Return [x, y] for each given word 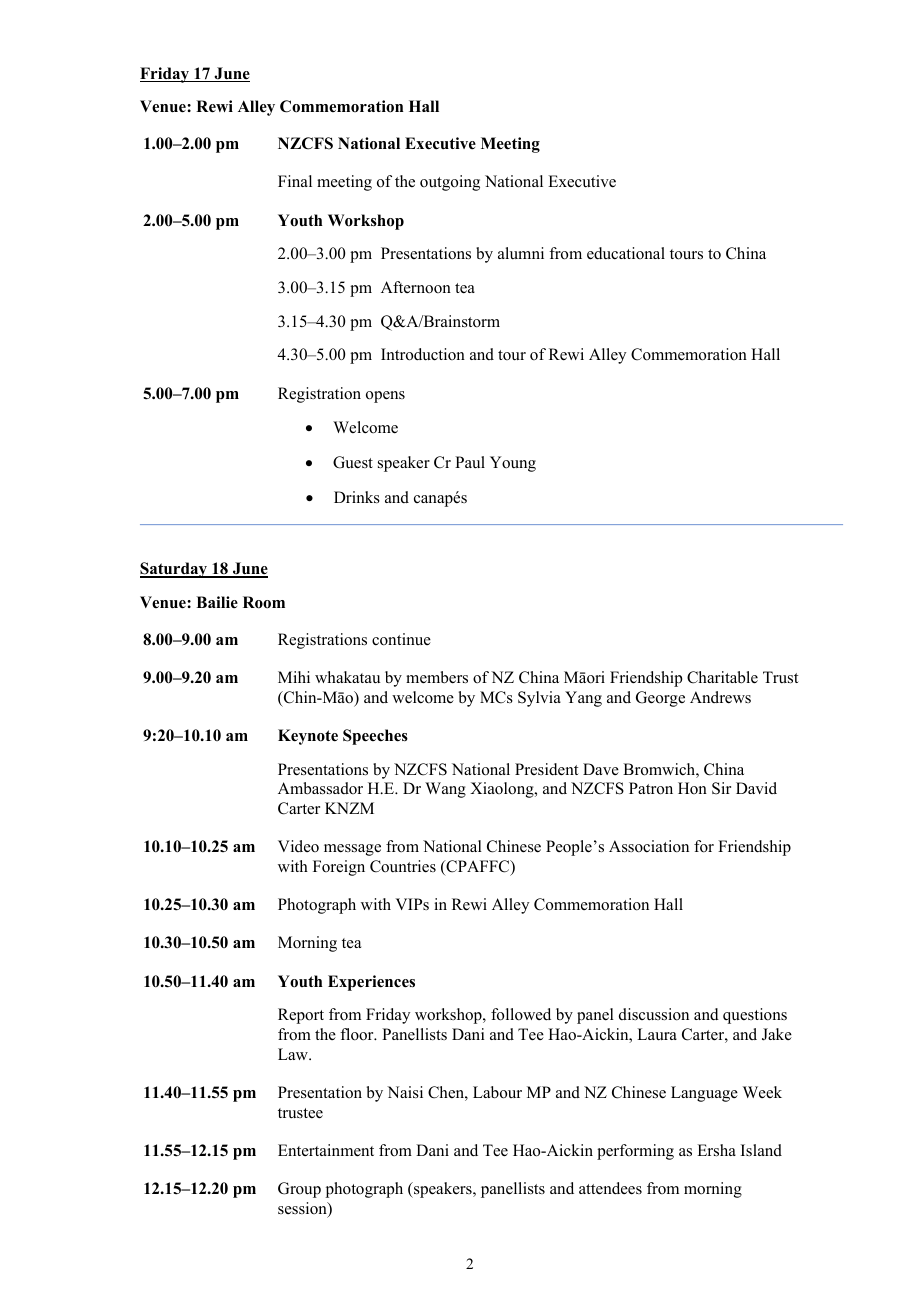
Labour [497, 1092]
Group [299, 1190]
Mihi [294, 677]
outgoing [450, 183]
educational [626, 253]
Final [295, 181]
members [437, 677]
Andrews [720, 697]
